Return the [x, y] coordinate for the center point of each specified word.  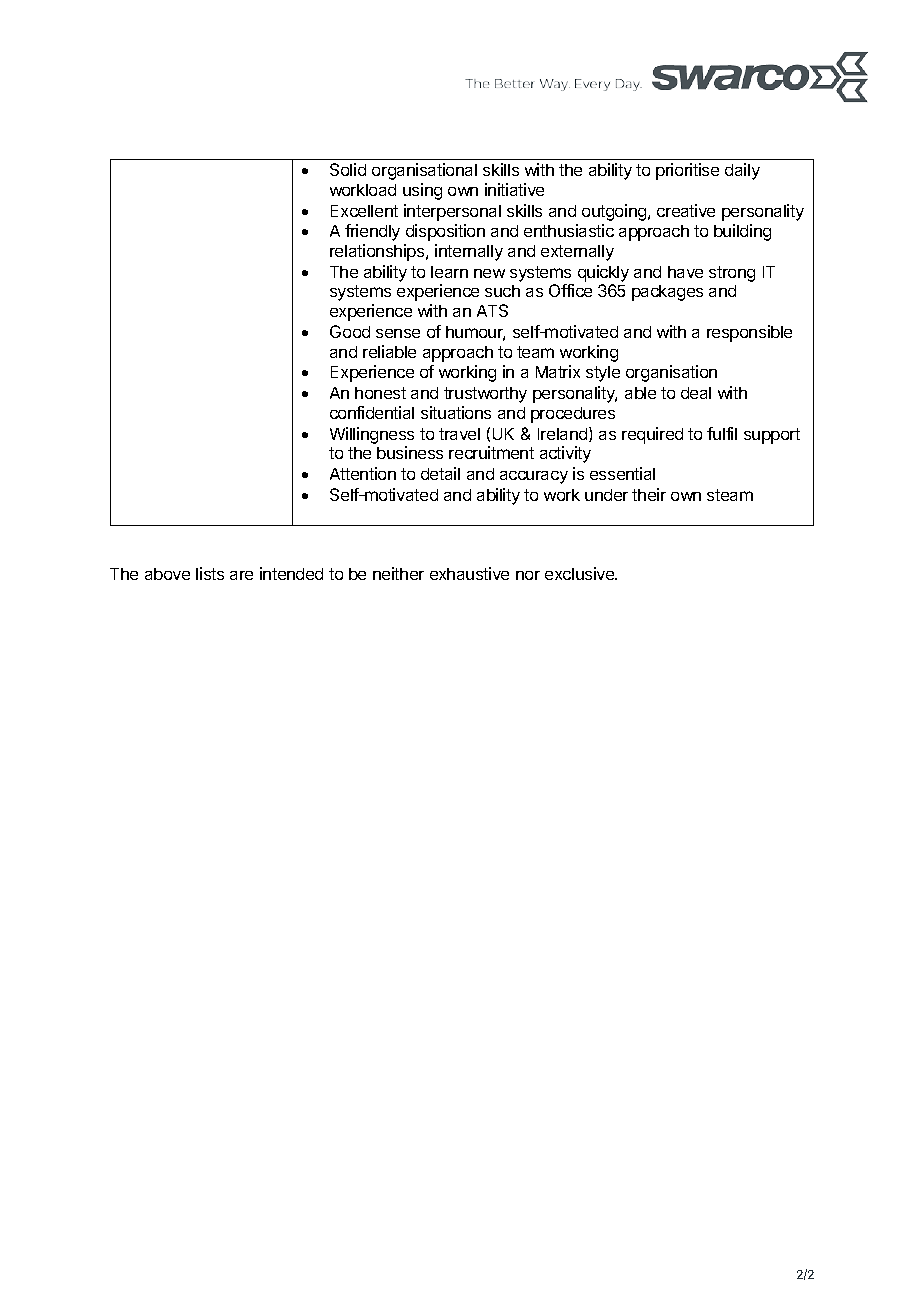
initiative [514, 189]
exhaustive [469, 573]
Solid [348, 169]
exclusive [581, 573]
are [241, 575]
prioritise [687, 171]
